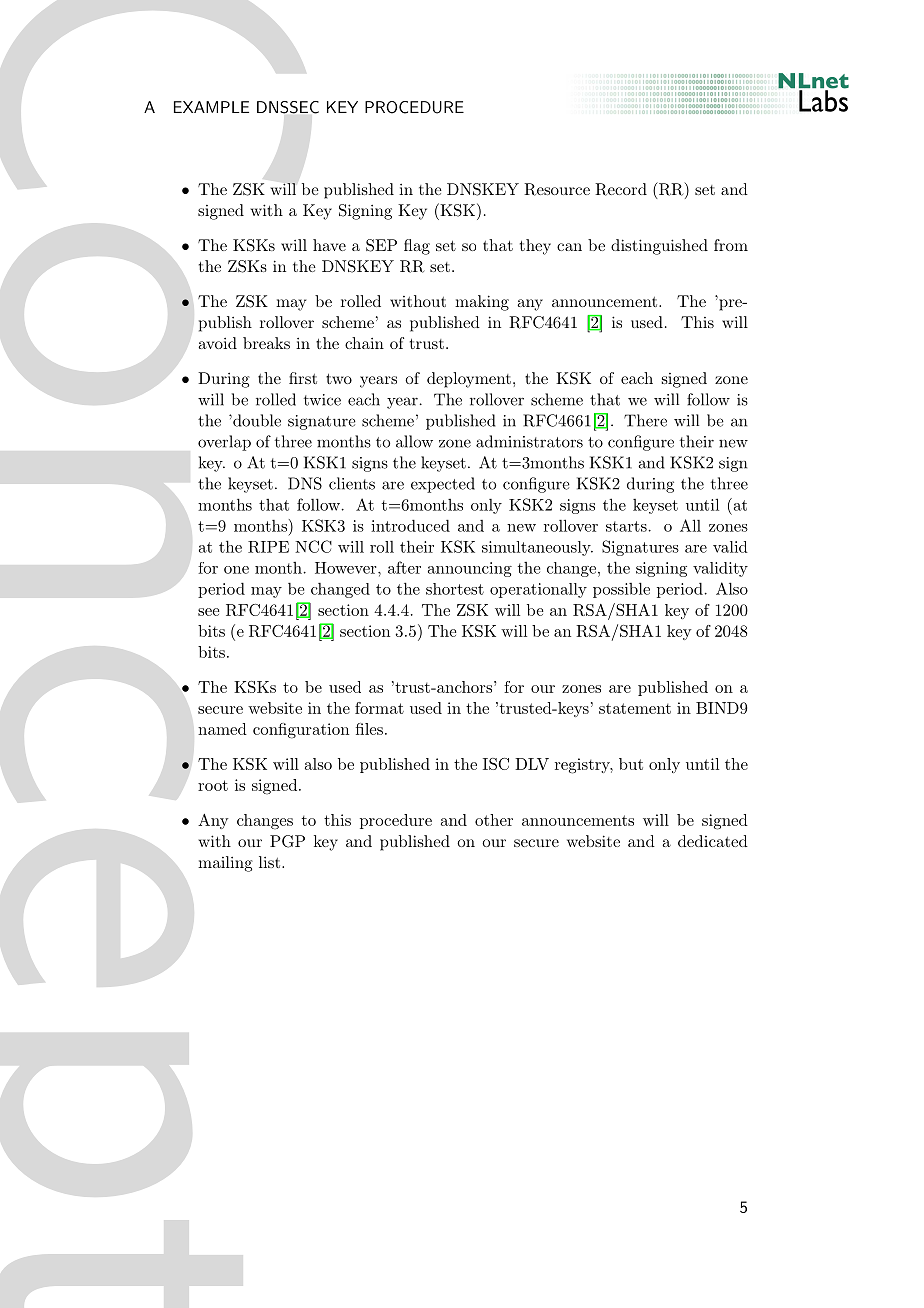 This page has height=1308, width=924. What do you see at coordinates (626, 526) in the page?
I see `starts` at bounding box center [626, 526].
